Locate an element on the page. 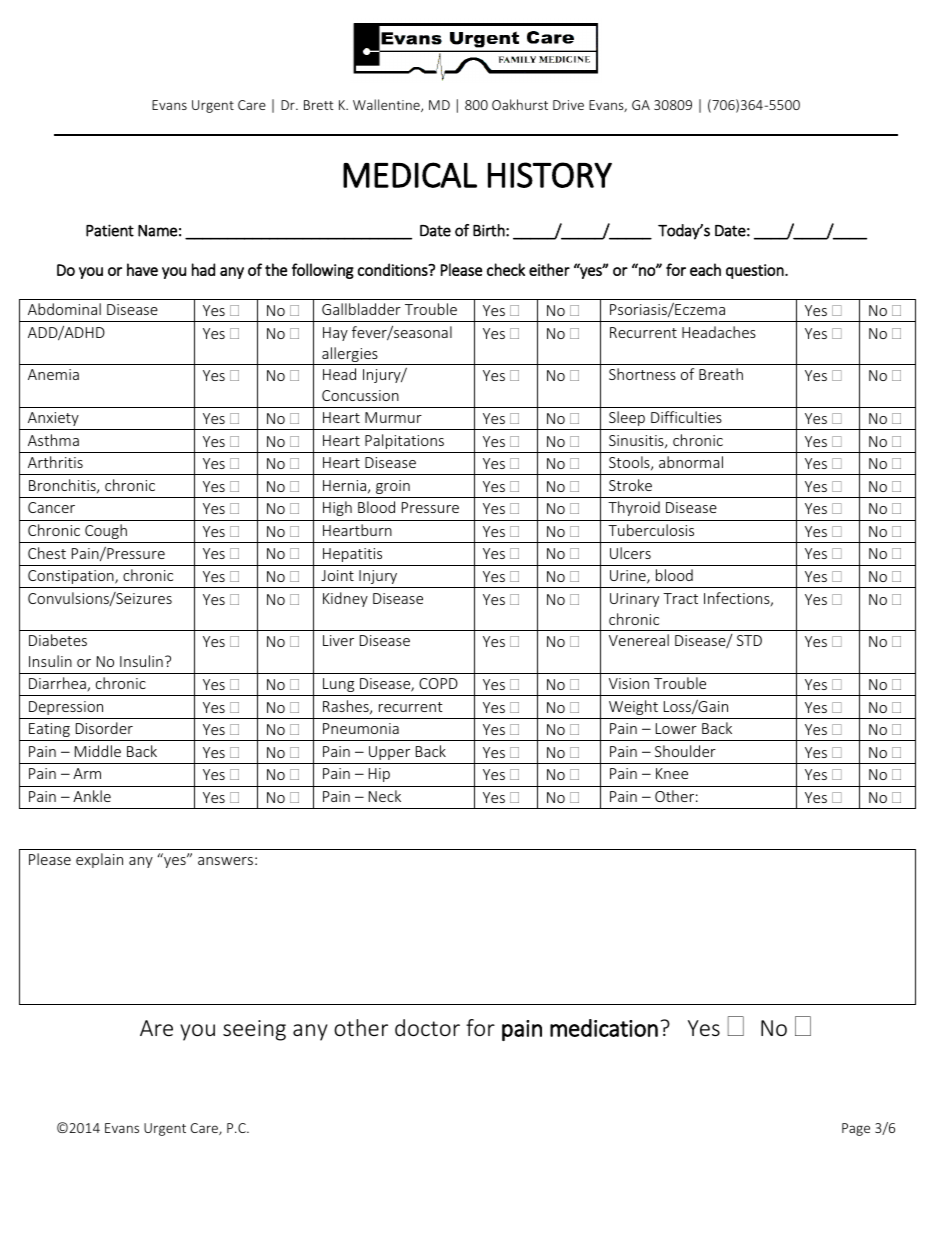 The image size is (952, 1233). Drive is located at coordinates (568, 105).
